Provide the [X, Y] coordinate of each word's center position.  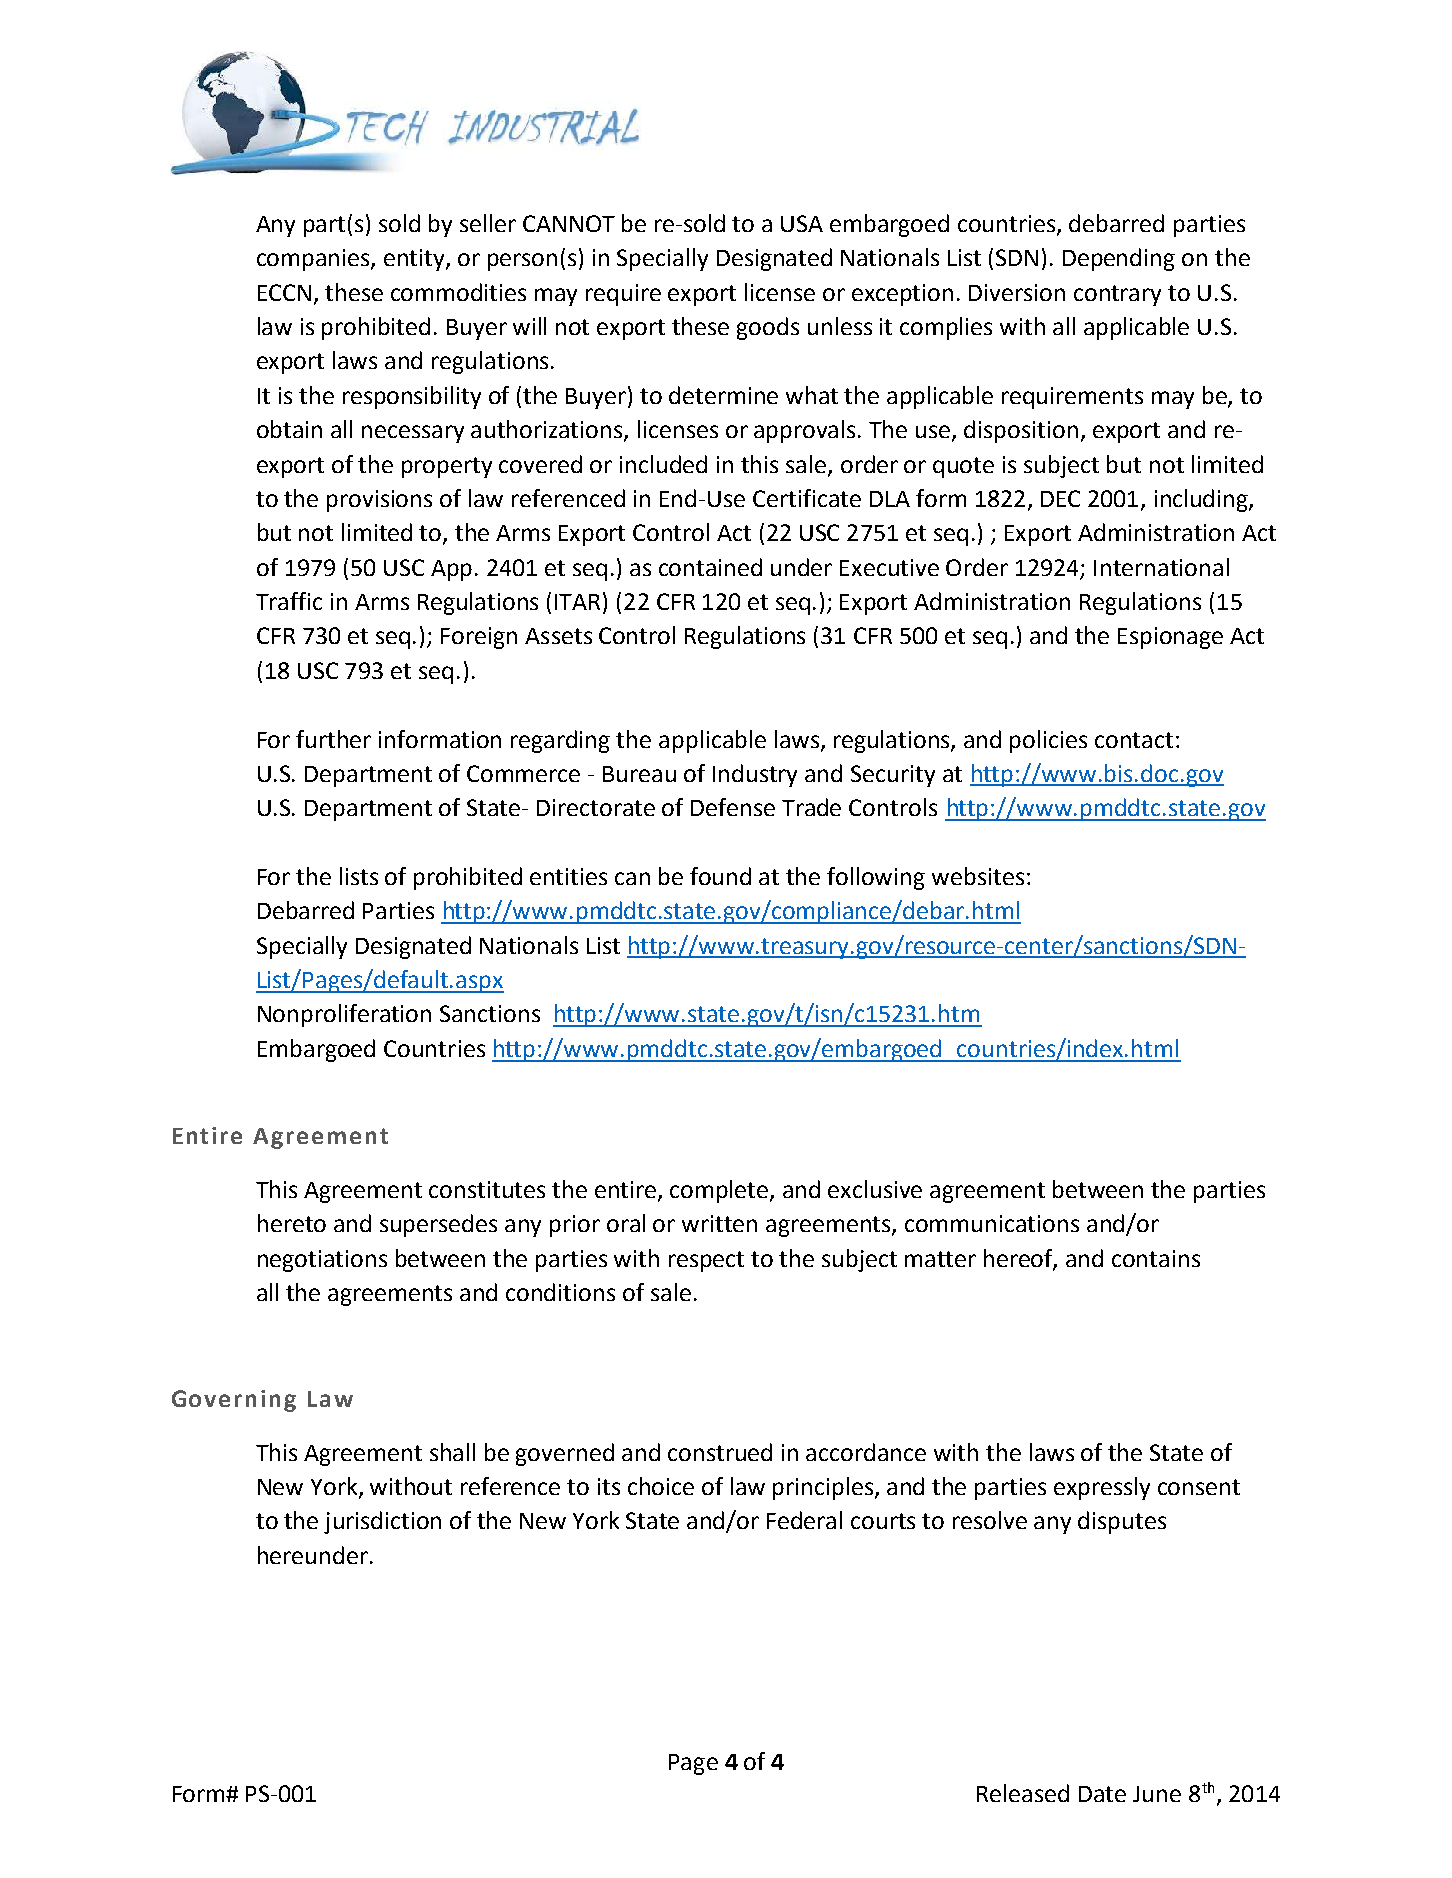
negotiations [322, 1261]
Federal [804, 1520]
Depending [1119, 259]
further [333, 739]
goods [768, 328]
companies [314, 260]
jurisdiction [382, 1522]
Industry [755, 775]
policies [1048, 741]
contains [1156, 1258]
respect [706, 1261]
